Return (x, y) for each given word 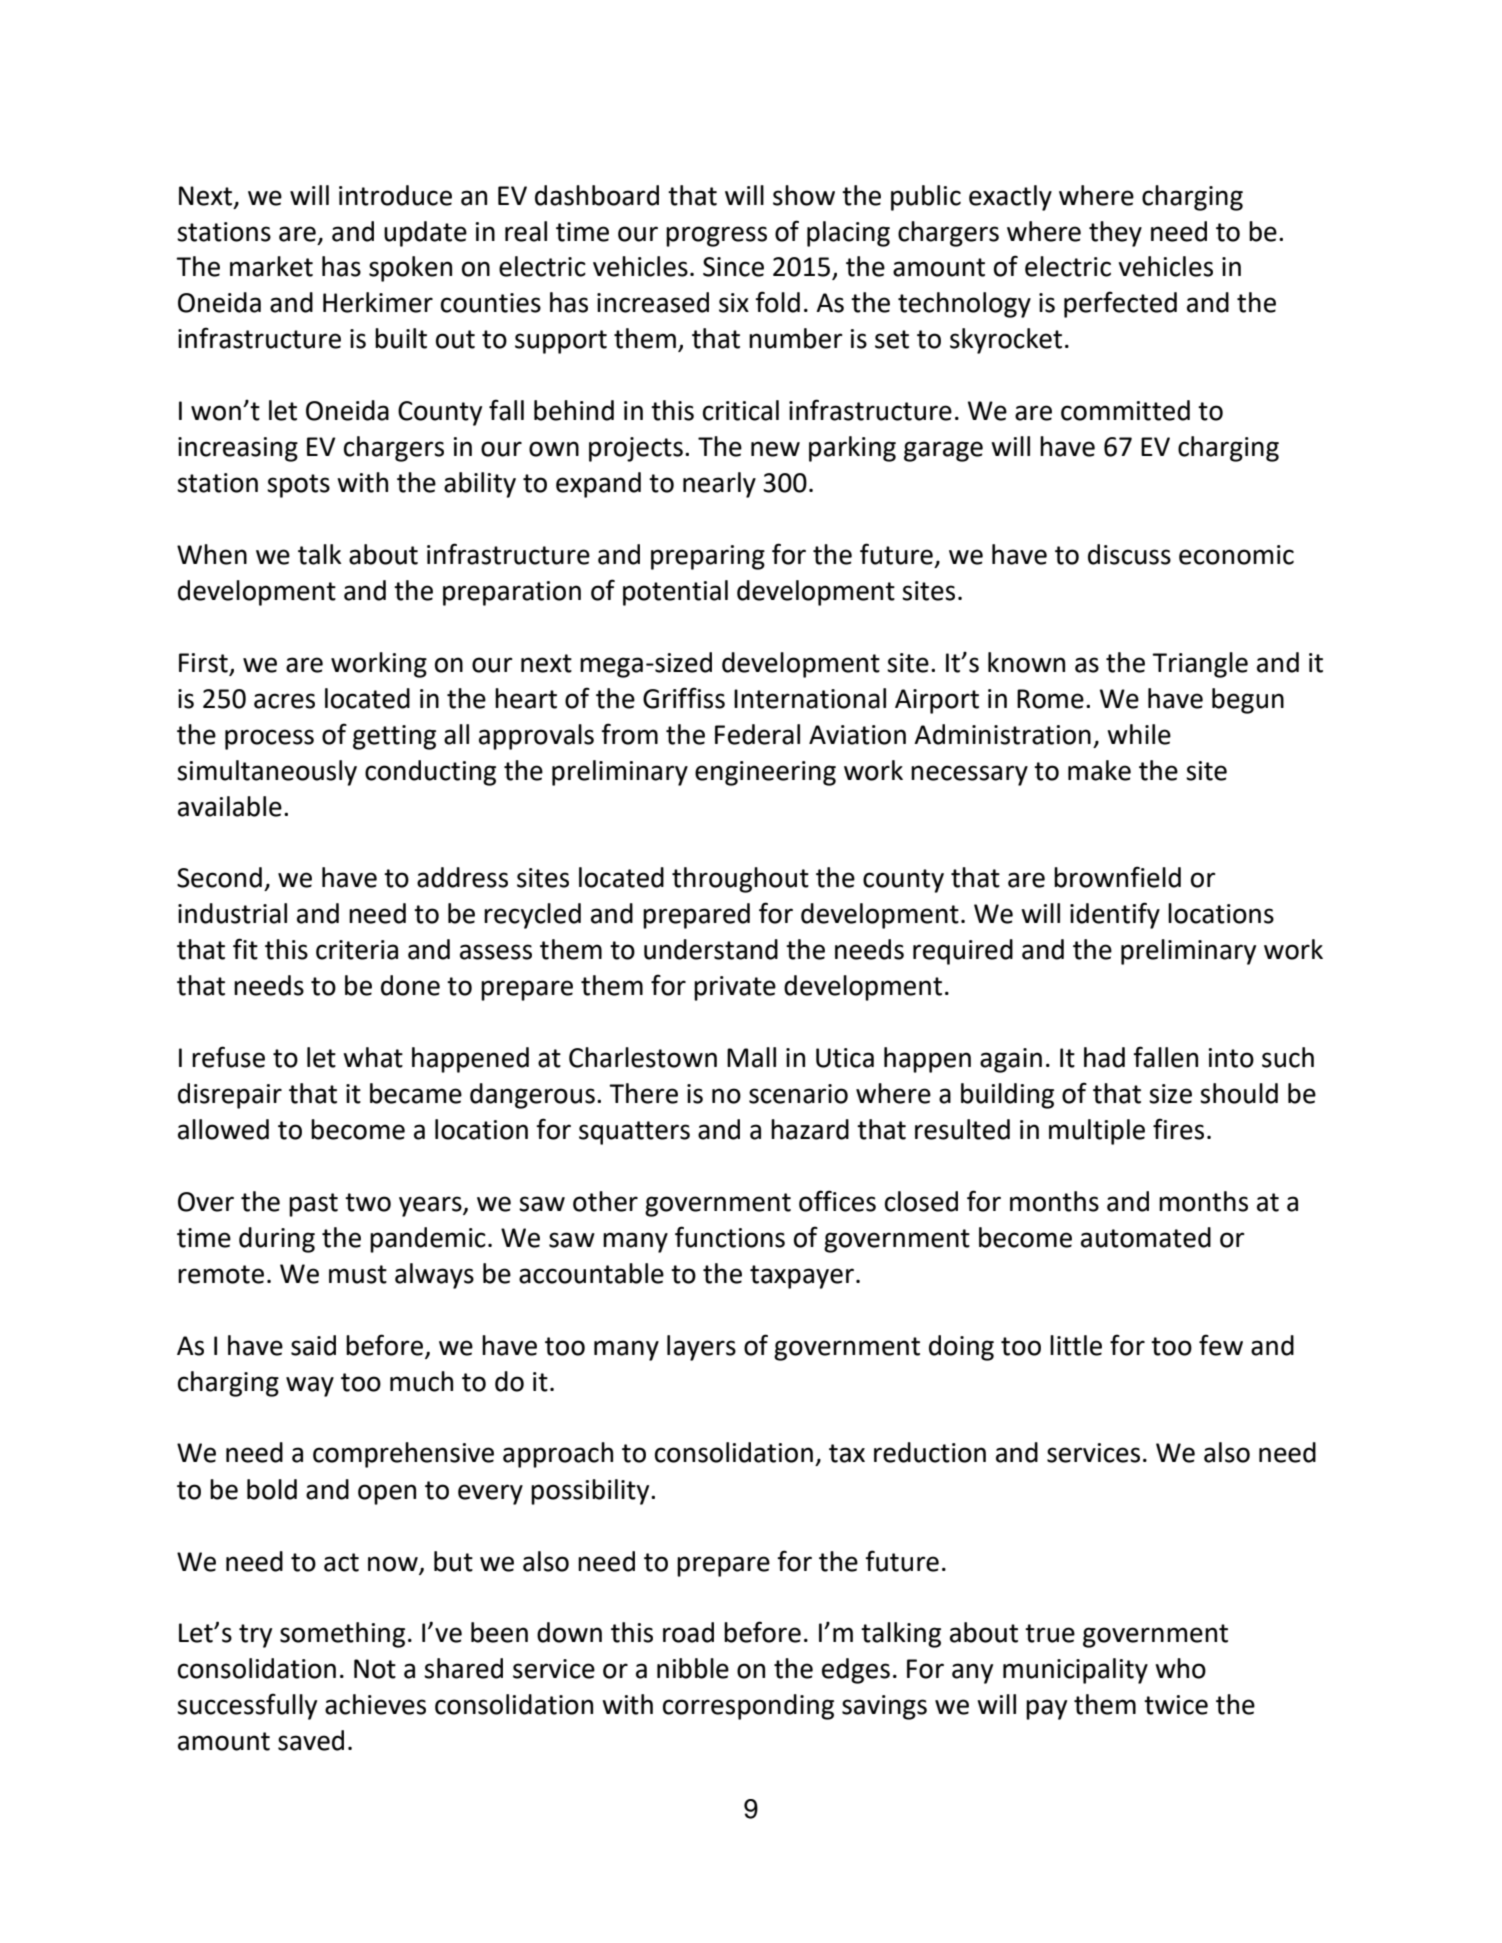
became (416, 1093)
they (1115, 234)
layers (701, 1348)
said (313, 1345)
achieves (375, 1704)
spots (298, 486)
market (271, 266)
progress (716, 236)
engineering (765, 773)
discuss (1129, 554)
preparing (708, 557)
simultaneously (267, 773)
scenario (798, 1094)
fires (1178, 1129)
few (1221, 1345)
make (1099, 770)
